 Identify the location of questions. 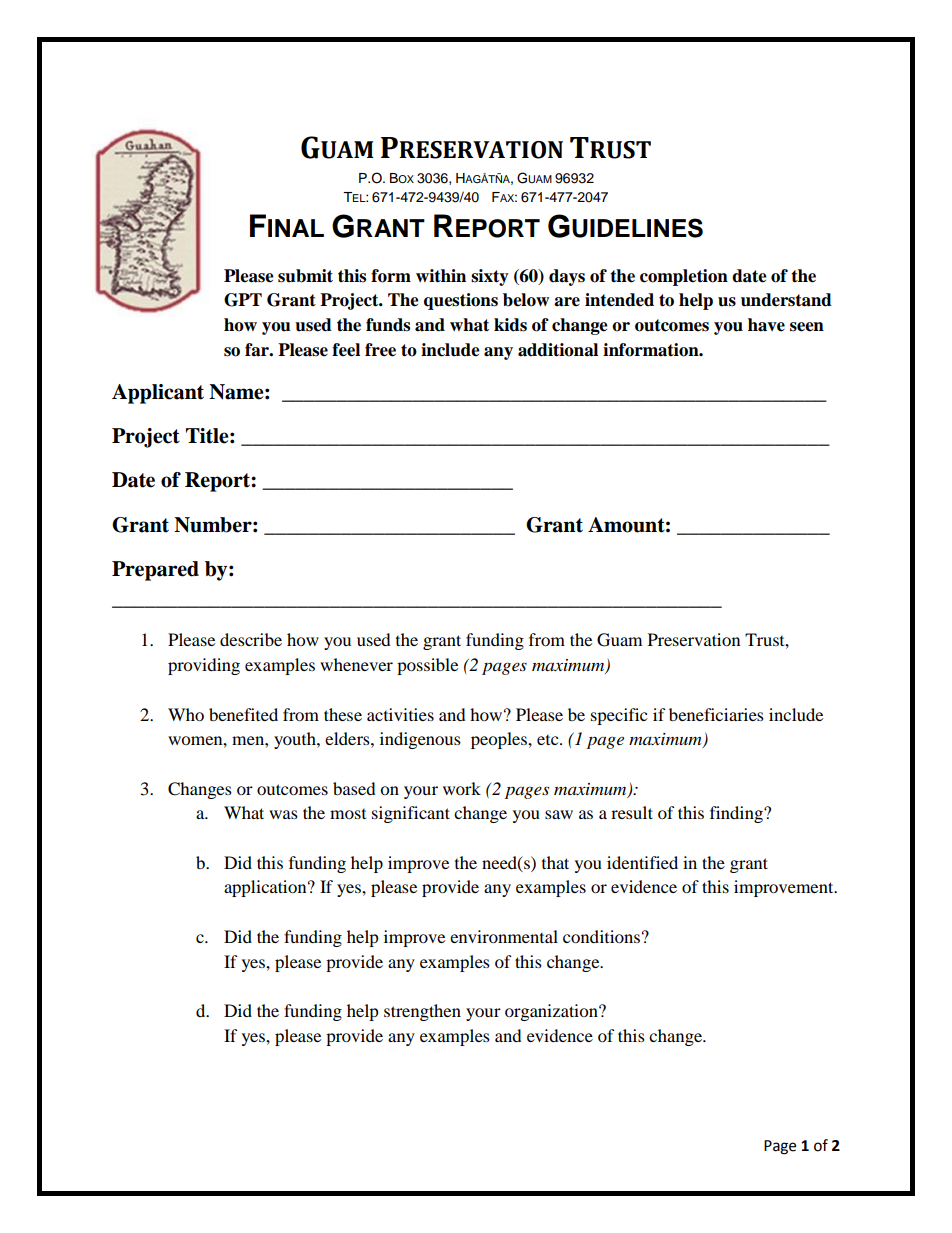
(461, 301).
